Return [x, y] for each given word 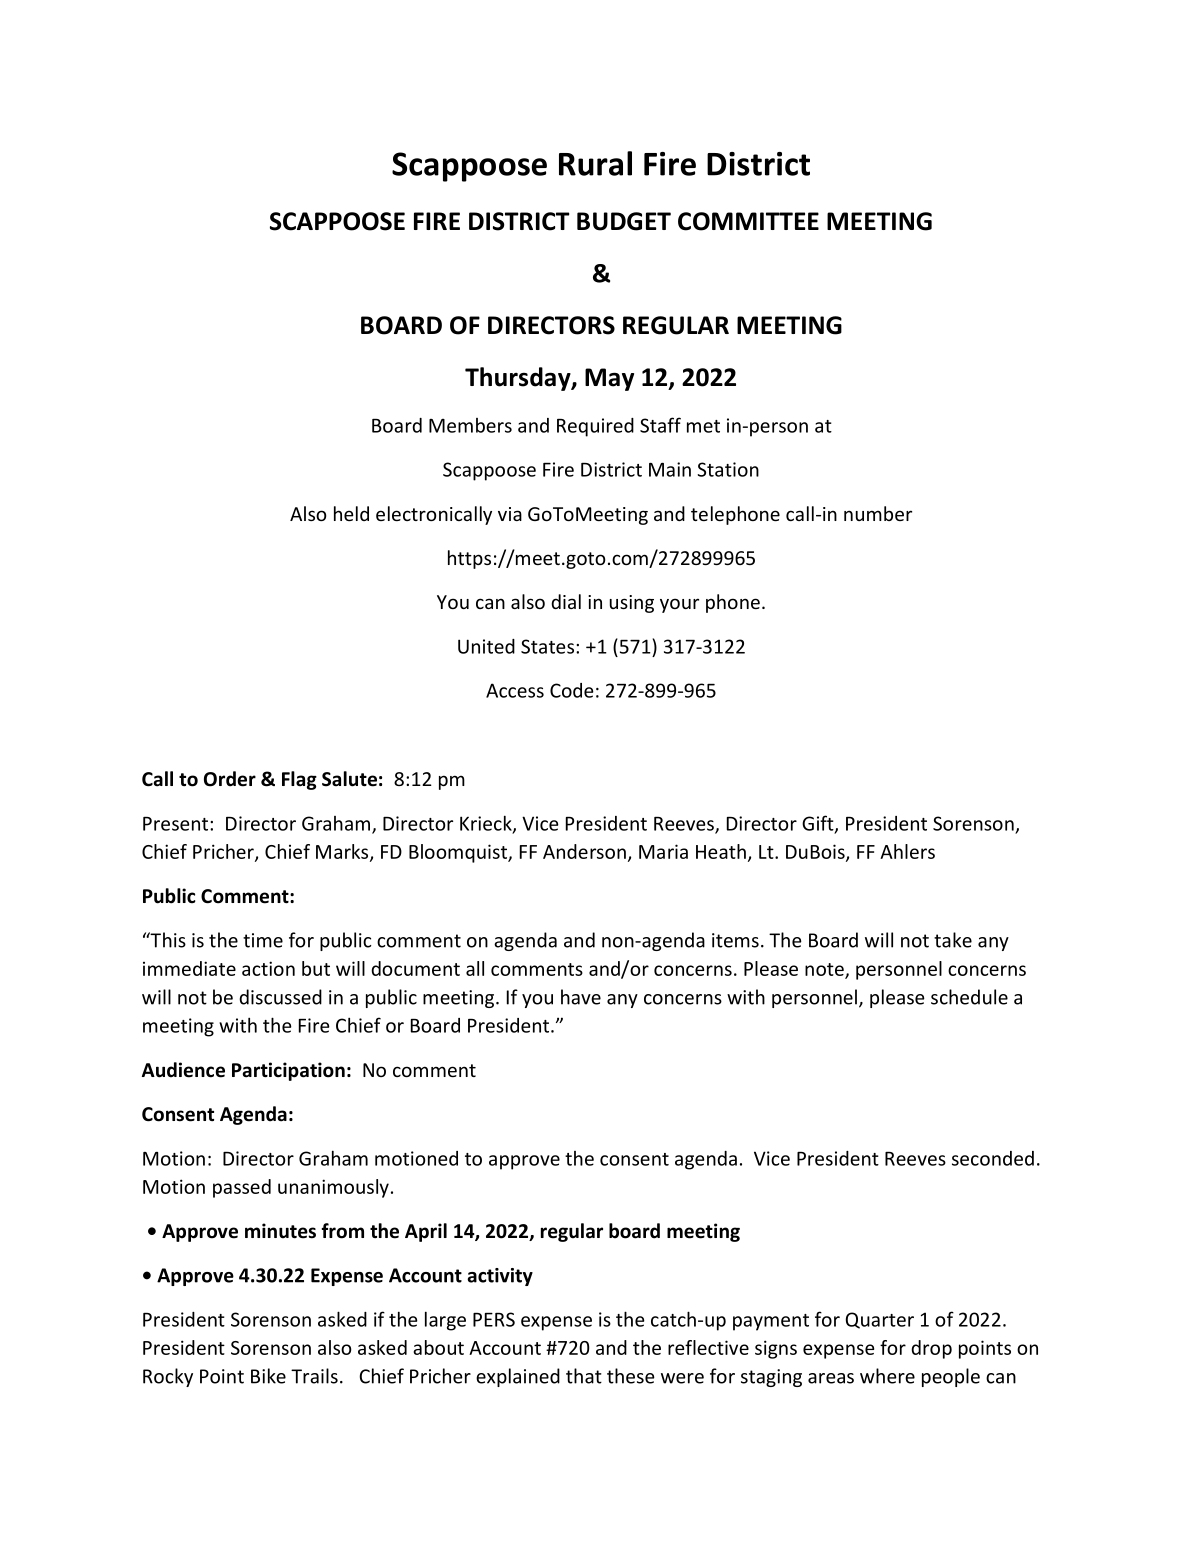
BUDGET [624, 221]
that [584, 1376]
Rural [595, 163]
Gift [819, 824]
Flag [299, 780]
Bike [268, 1376]
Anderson [584, 851]
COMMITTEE [748, 221]
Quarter [880, 1320]
